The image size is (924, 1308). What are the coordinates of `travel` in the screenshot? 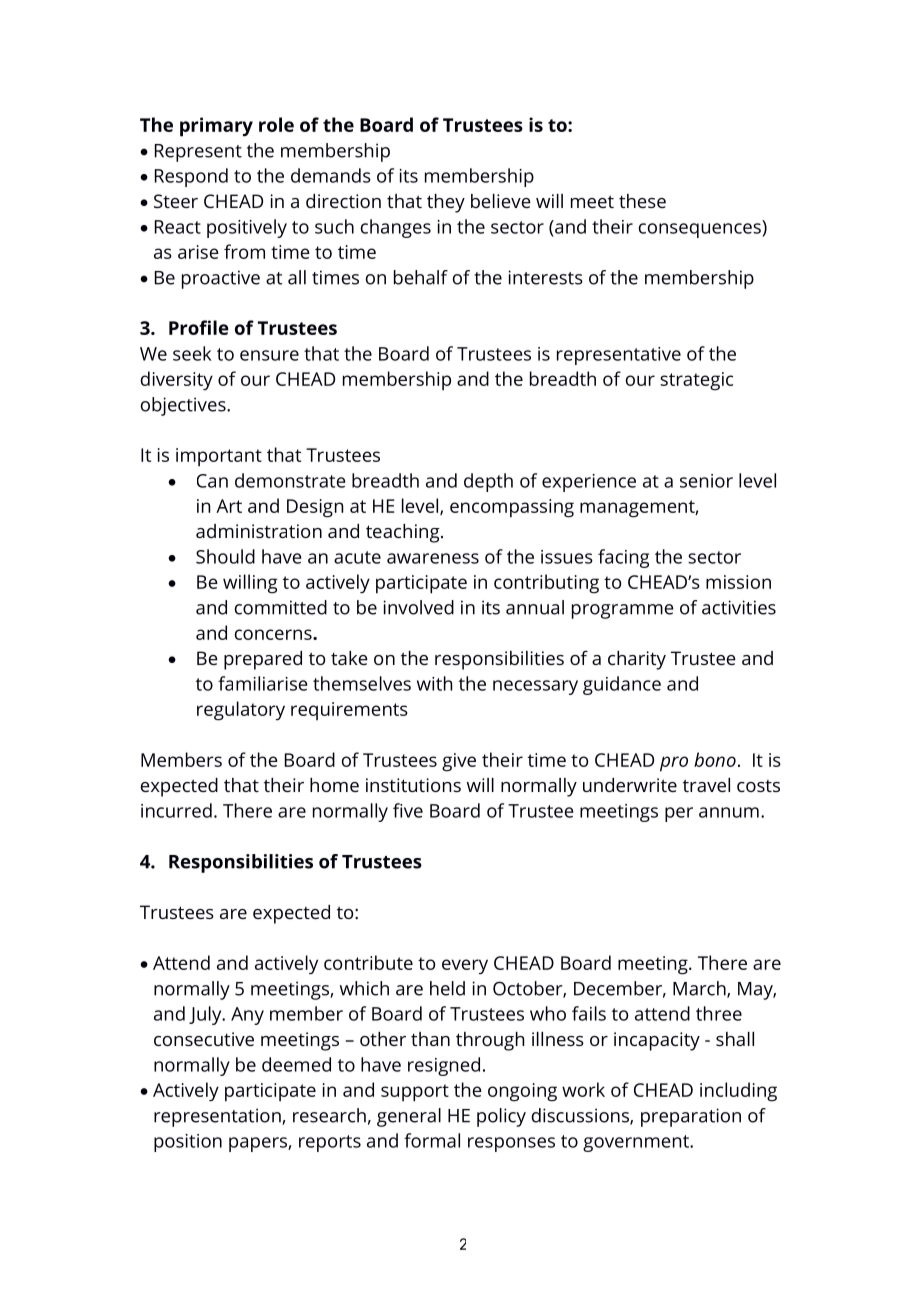 It's located at (706, 785).
